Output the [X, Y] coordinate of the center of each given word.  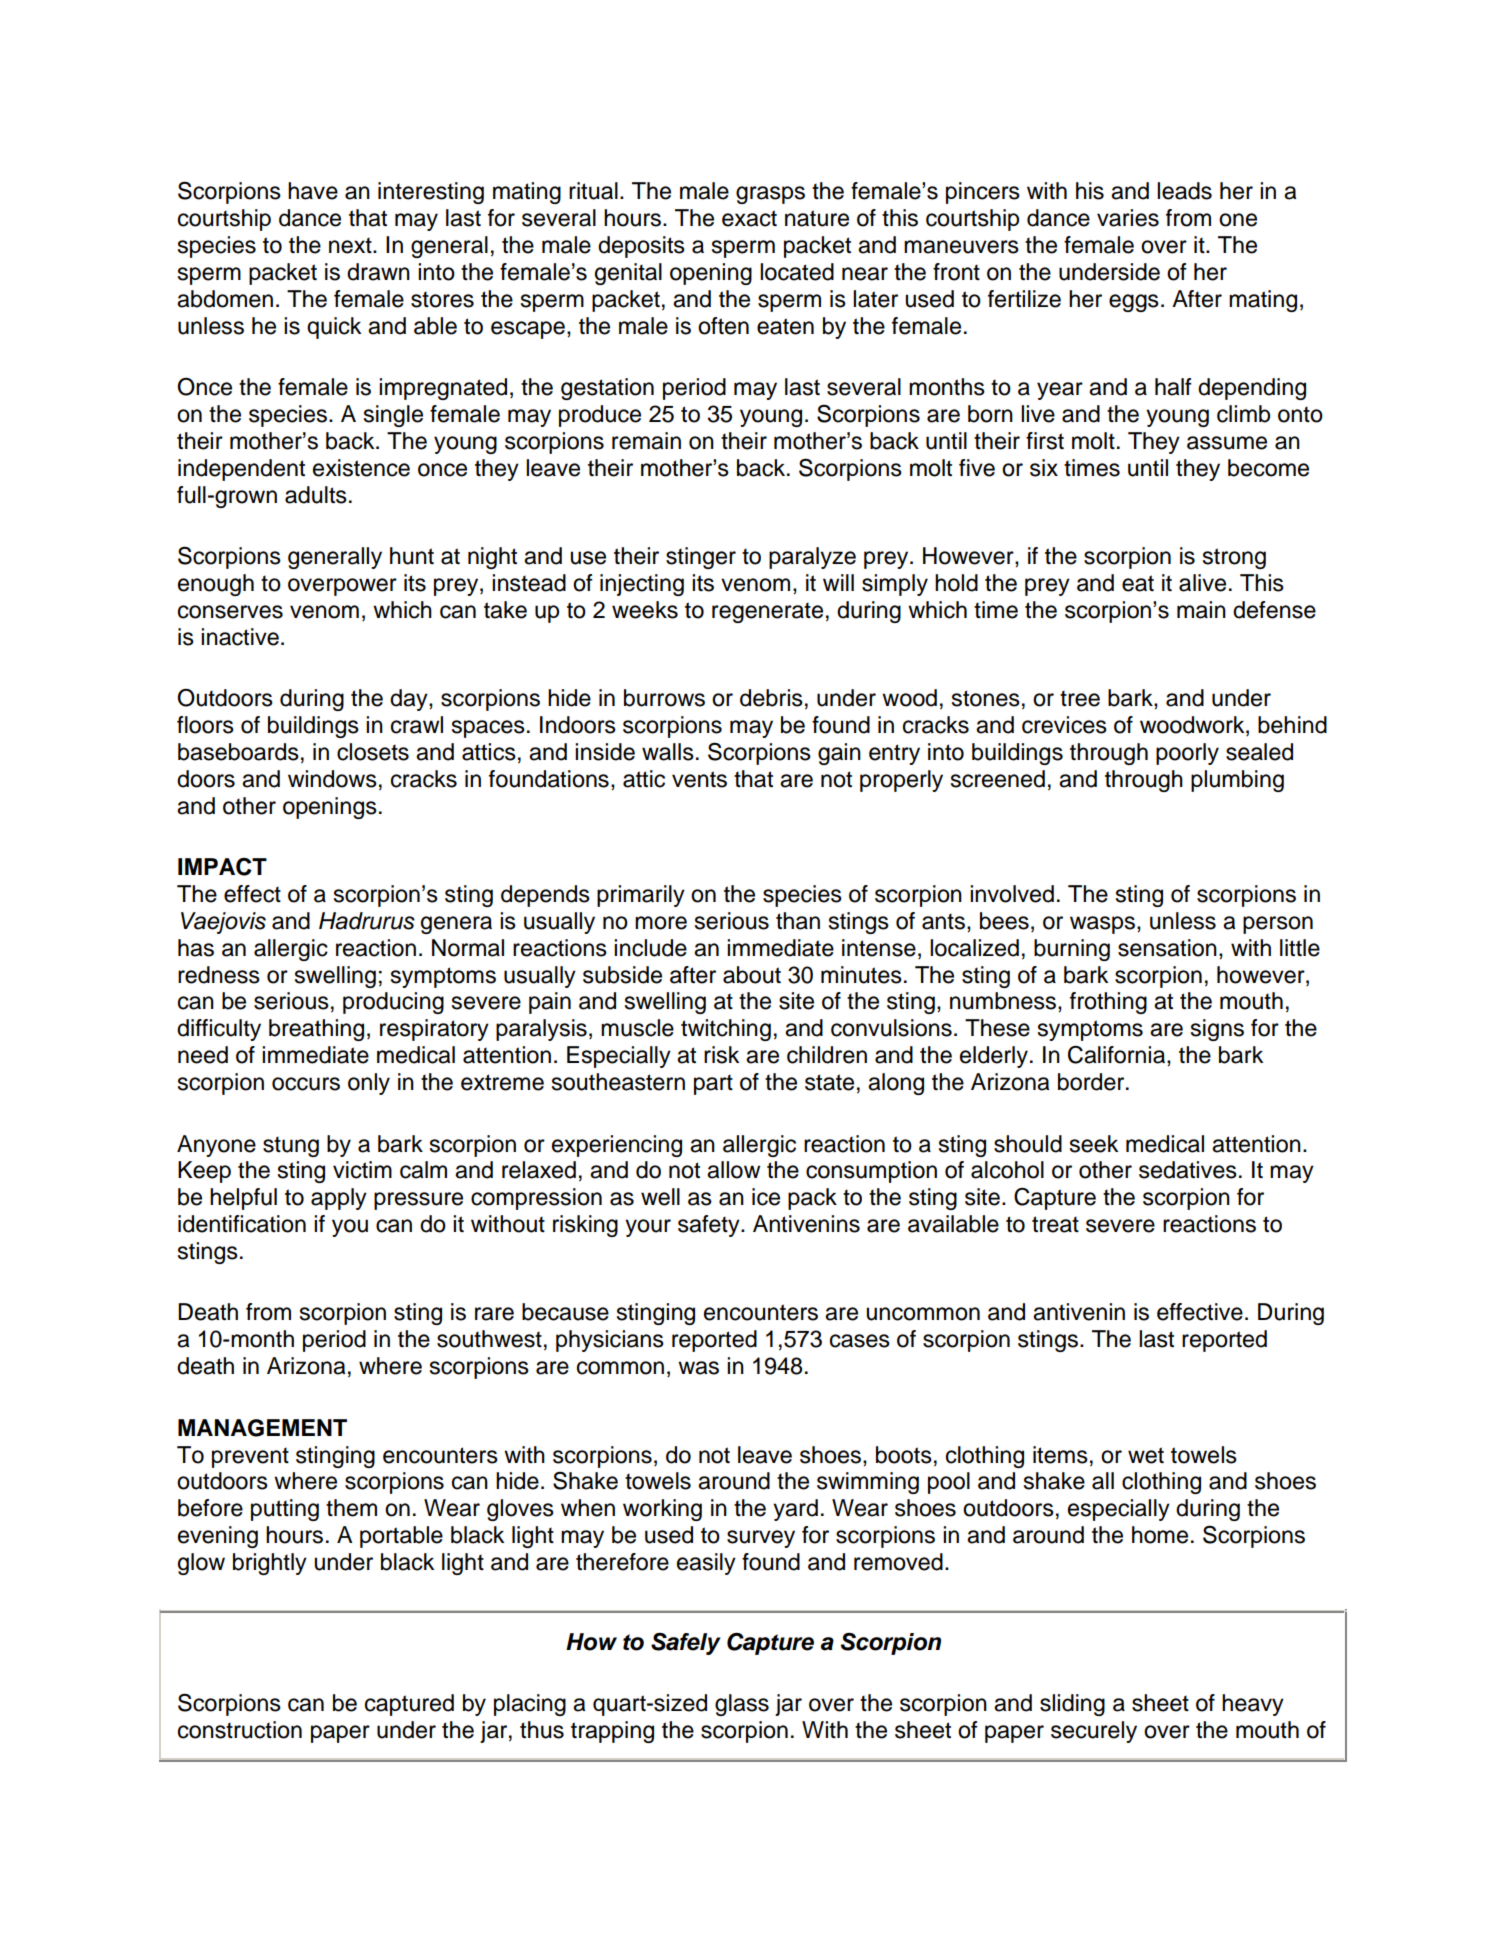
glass [742, 1705]
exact [749, 218]
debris [771, 698]
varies [1128, 218]
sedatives [1188, 1170]
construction [240, 1730]
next [351, 245]
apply [339, 1199]
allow [733, 1170]
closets [373, 752]
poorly [1187, 754]
